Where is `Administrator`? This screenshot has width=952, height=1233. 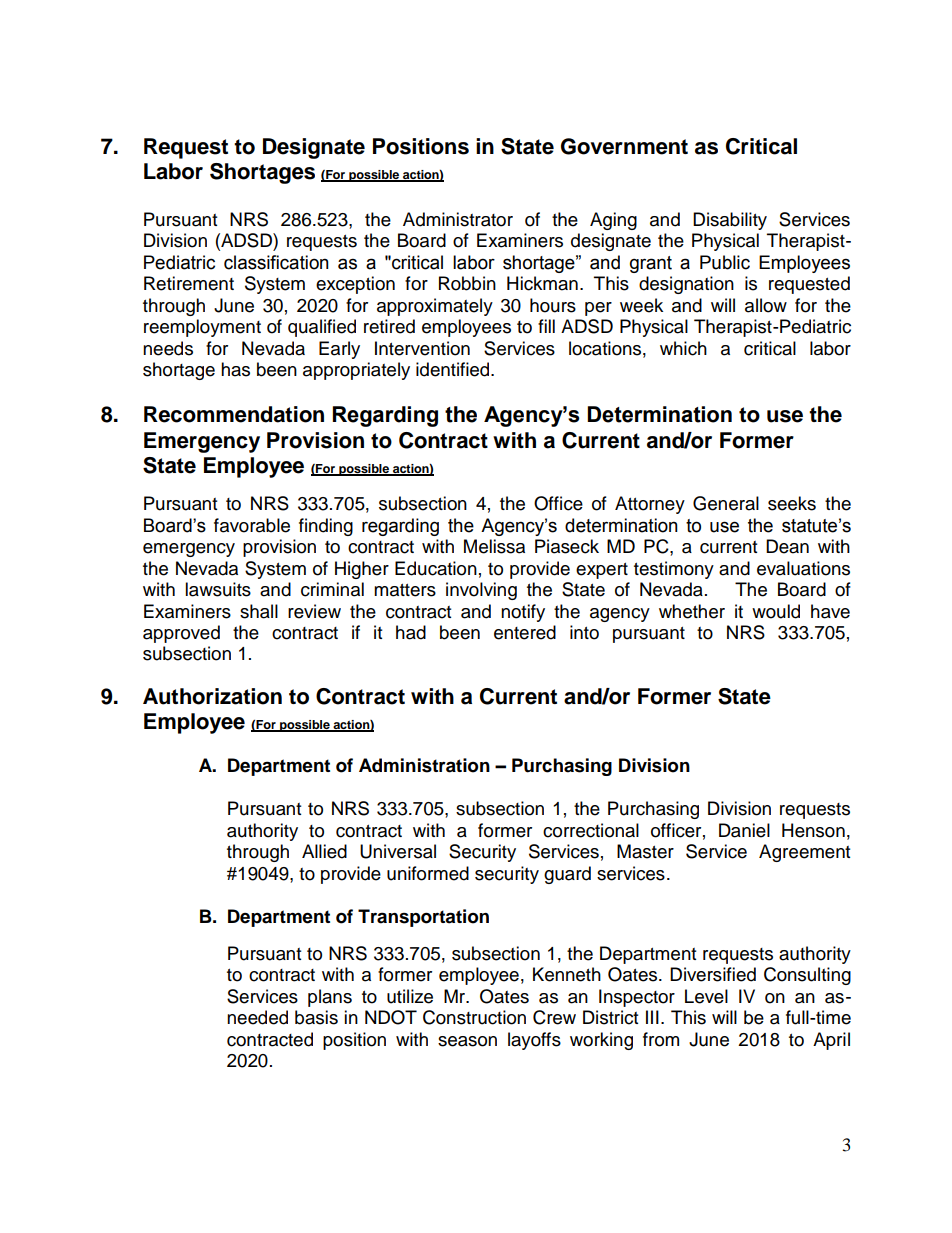
Administrator is located at coordinates (458, 219).
